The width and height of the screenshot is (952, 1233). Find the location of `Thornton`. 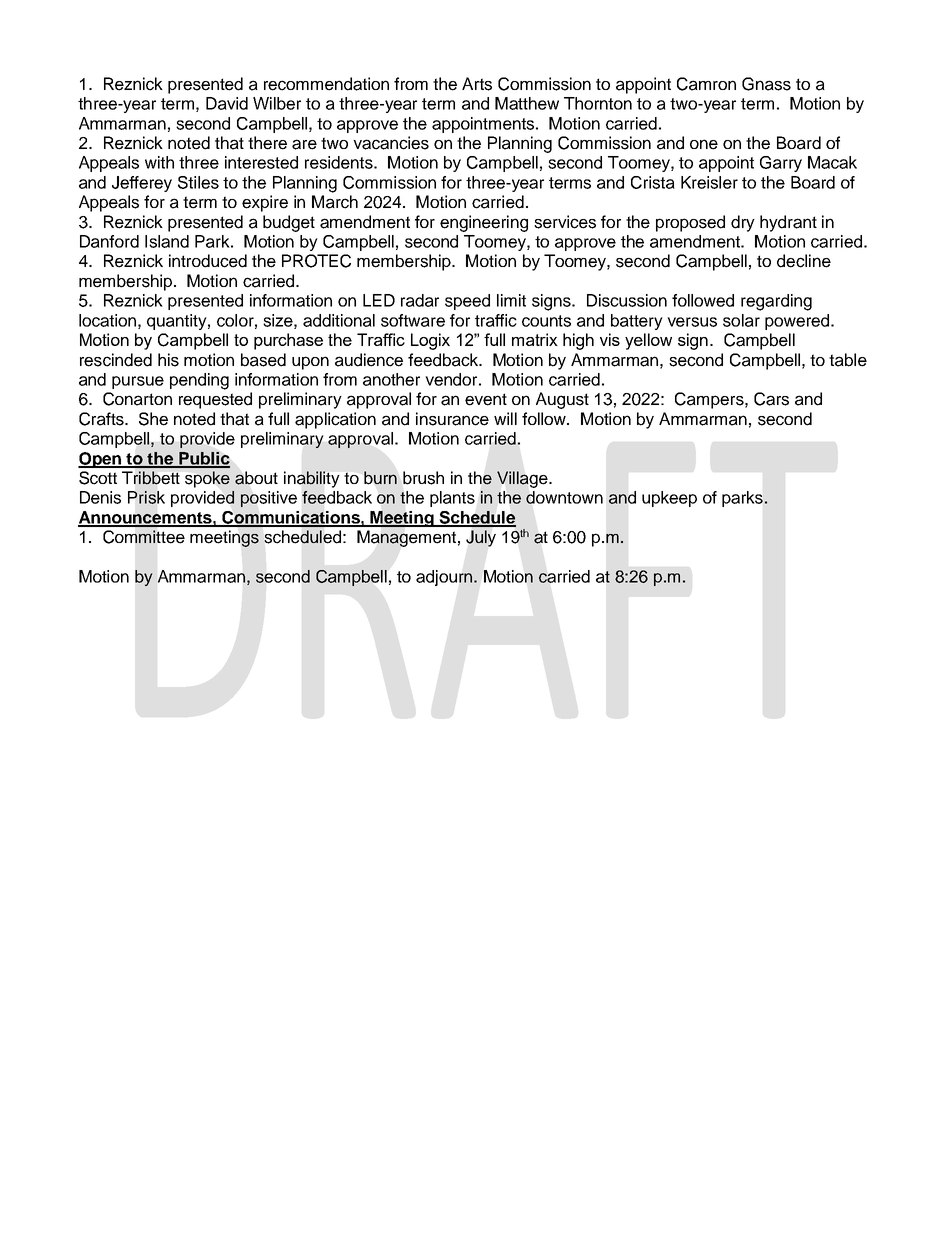

Thornton is located at coordinates (598, 103).
